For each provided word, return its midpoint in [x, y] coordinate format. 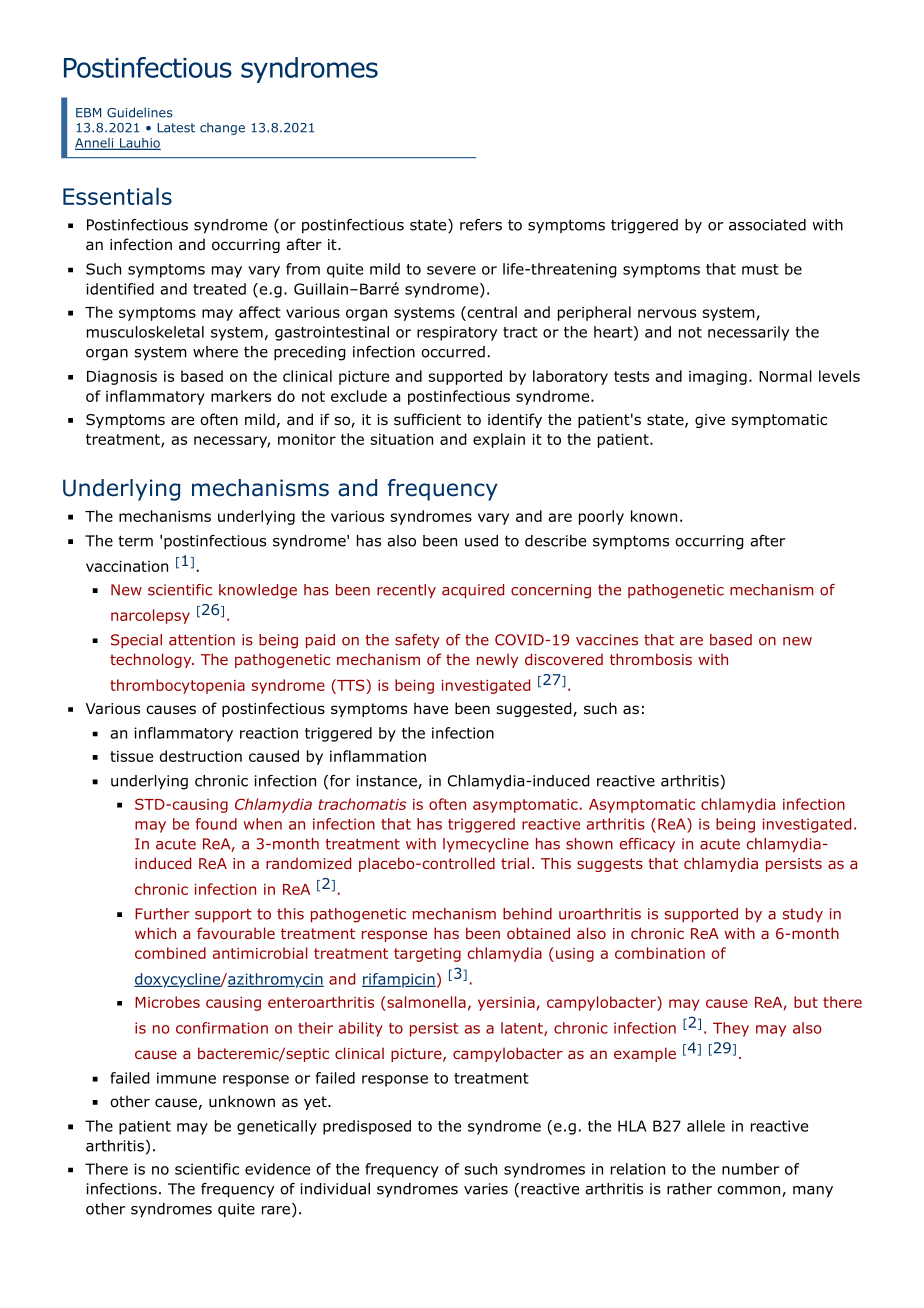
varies [486, 1189]
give [710, 421]
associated [767, 225]
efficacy [647, 845]
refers [481, 225]
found [216, 824]
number [750, 1169]
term [135, 541]
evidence [277, 1169]
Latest [176, 128]
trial [515, 863]
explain [499, 440]
